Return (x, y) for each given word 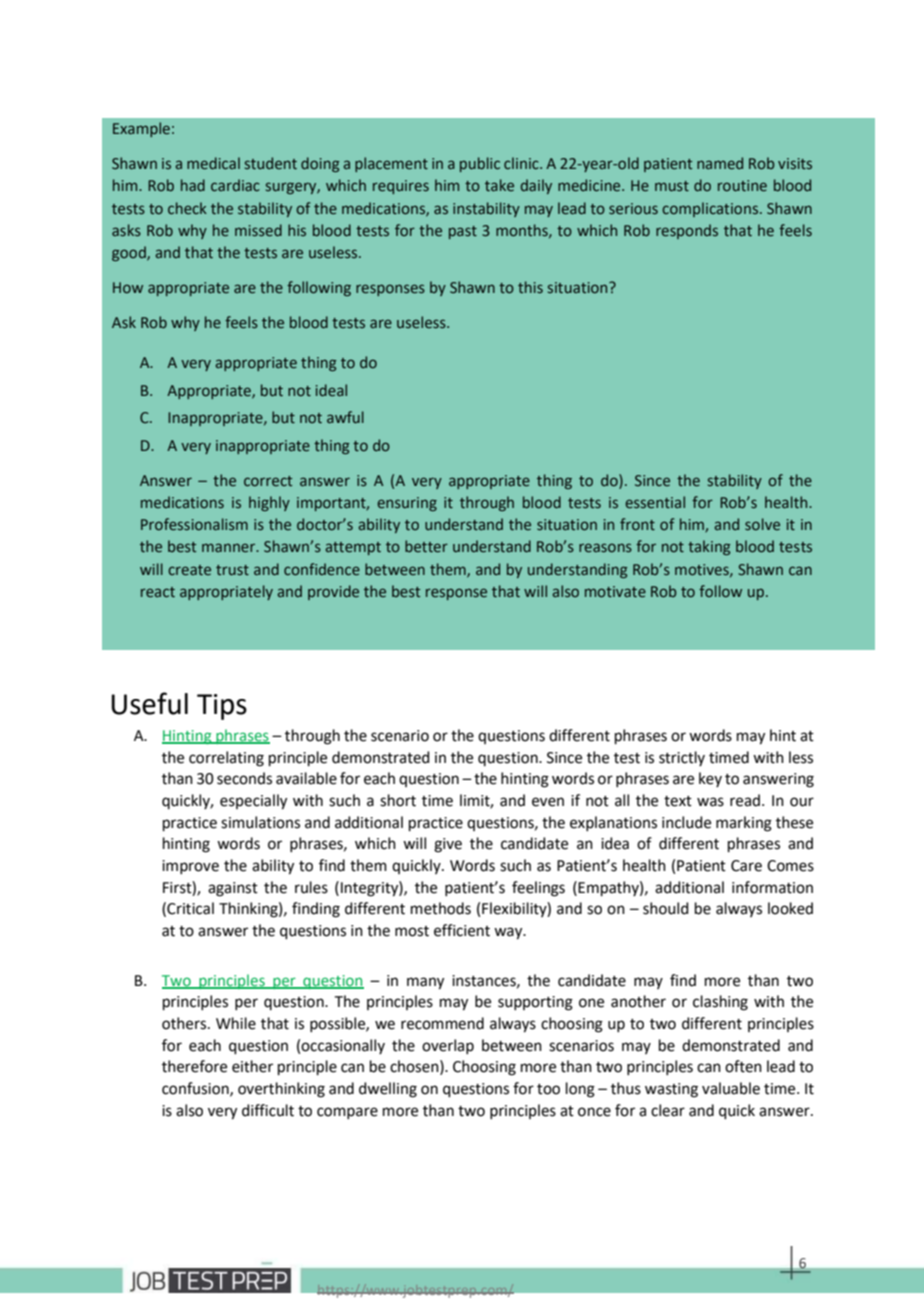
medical (213, 163)
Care (746, 866)
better (426, 546)
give (448, 845)
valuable (731, 1088)
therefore (194, 1066)
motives (703, 570)
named (720, 163)
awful (345, 417)
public (480, 164)
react (158, 592)
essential (655, 502)
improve (190, 867)
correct (268, 481)
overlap (448, 1046)
